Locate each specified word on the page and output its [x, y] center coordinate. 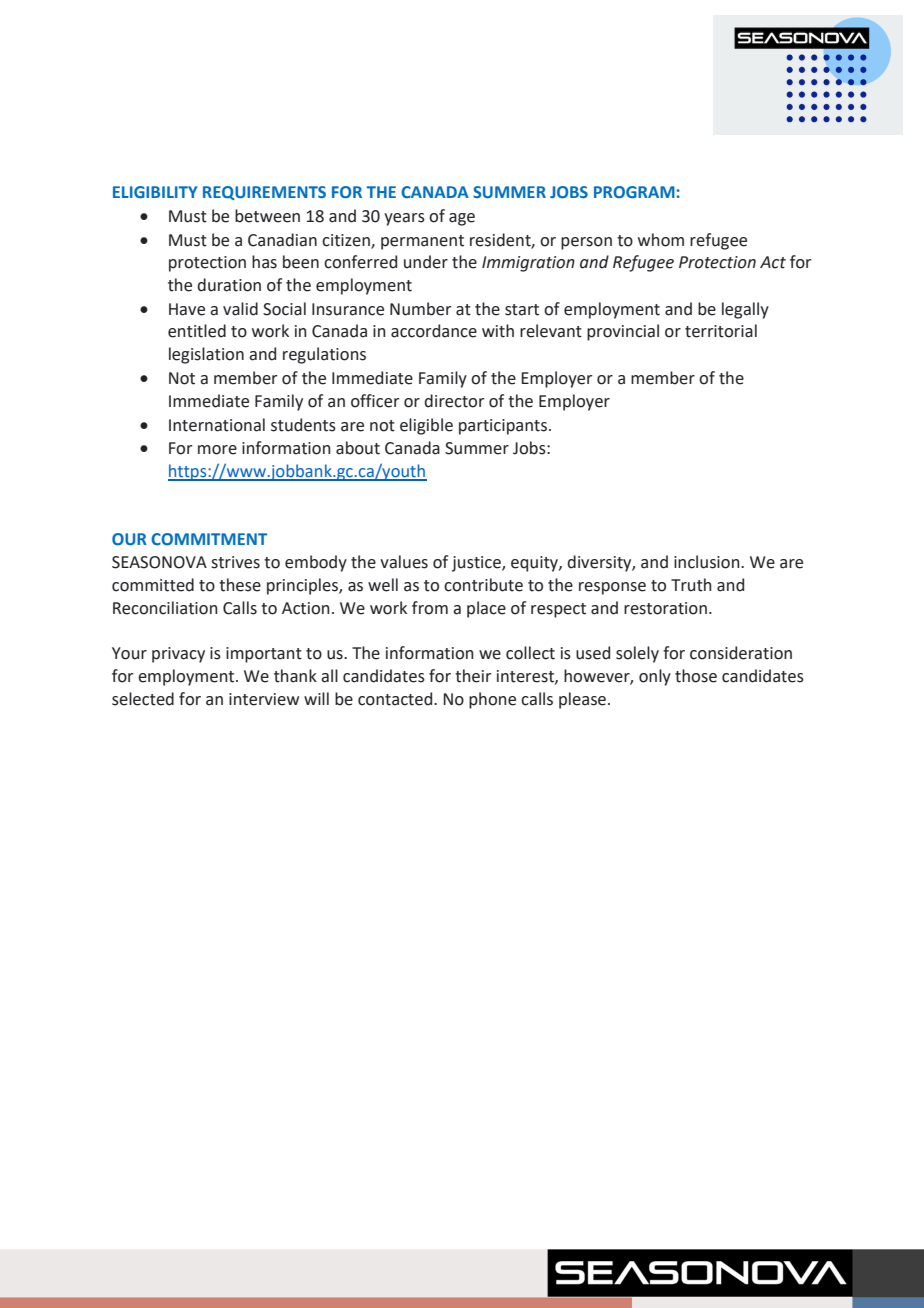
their [473, 676]
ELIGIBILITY [155, 192]
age [462, 219]
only [655, 677]
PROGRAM [634, 192]
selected [143, 699]
